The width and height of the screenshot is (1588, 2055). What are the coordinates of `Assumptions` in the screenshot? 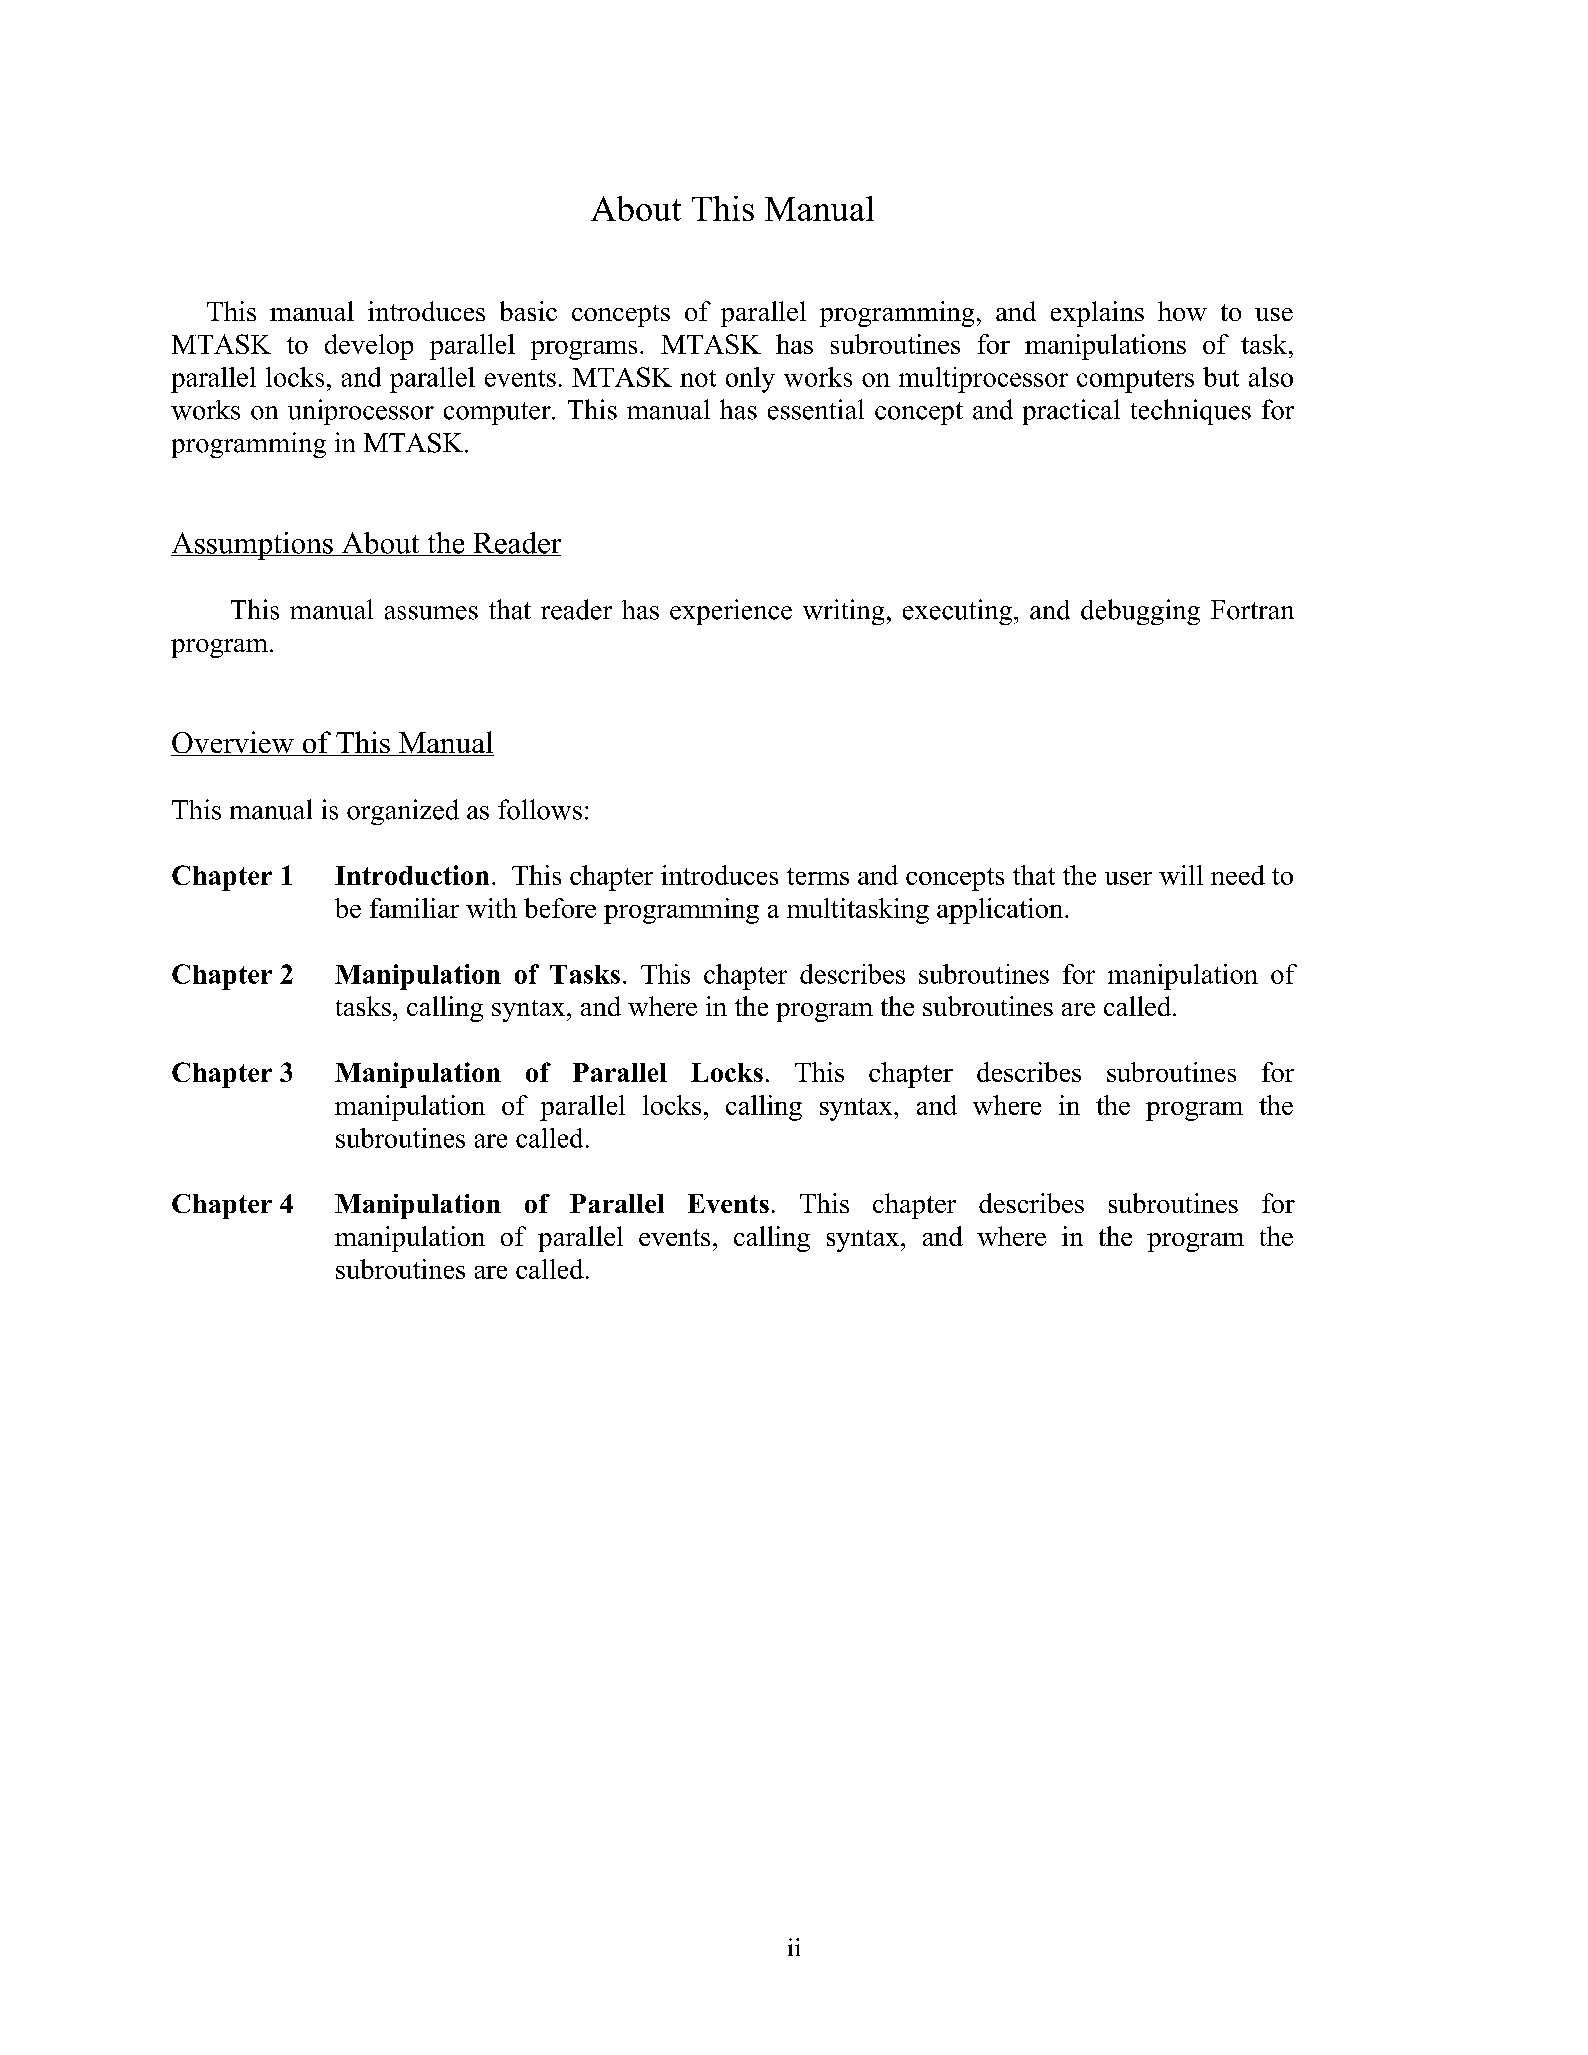 It's located at (253, 546).
